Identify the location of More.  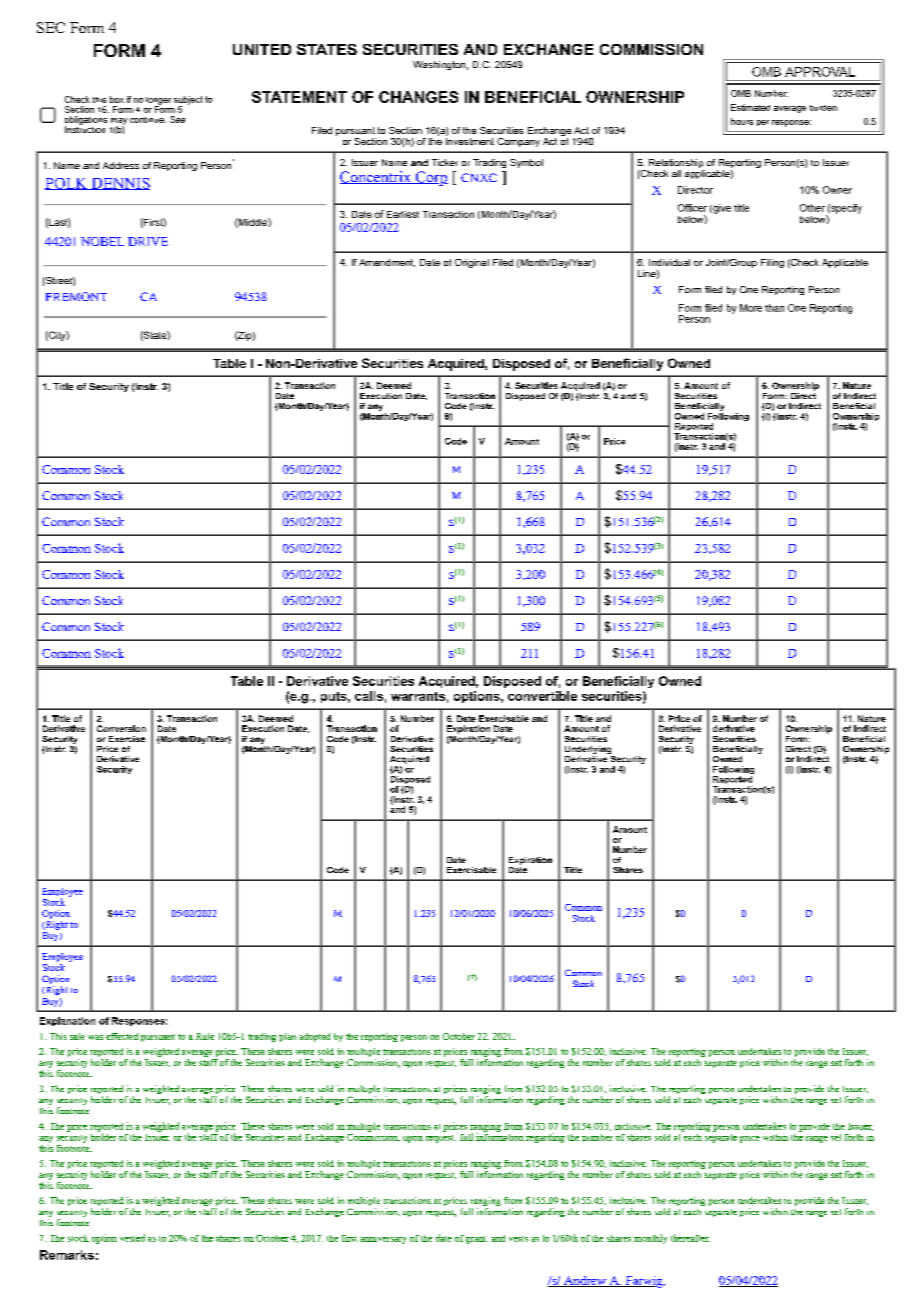
(751, 308).
